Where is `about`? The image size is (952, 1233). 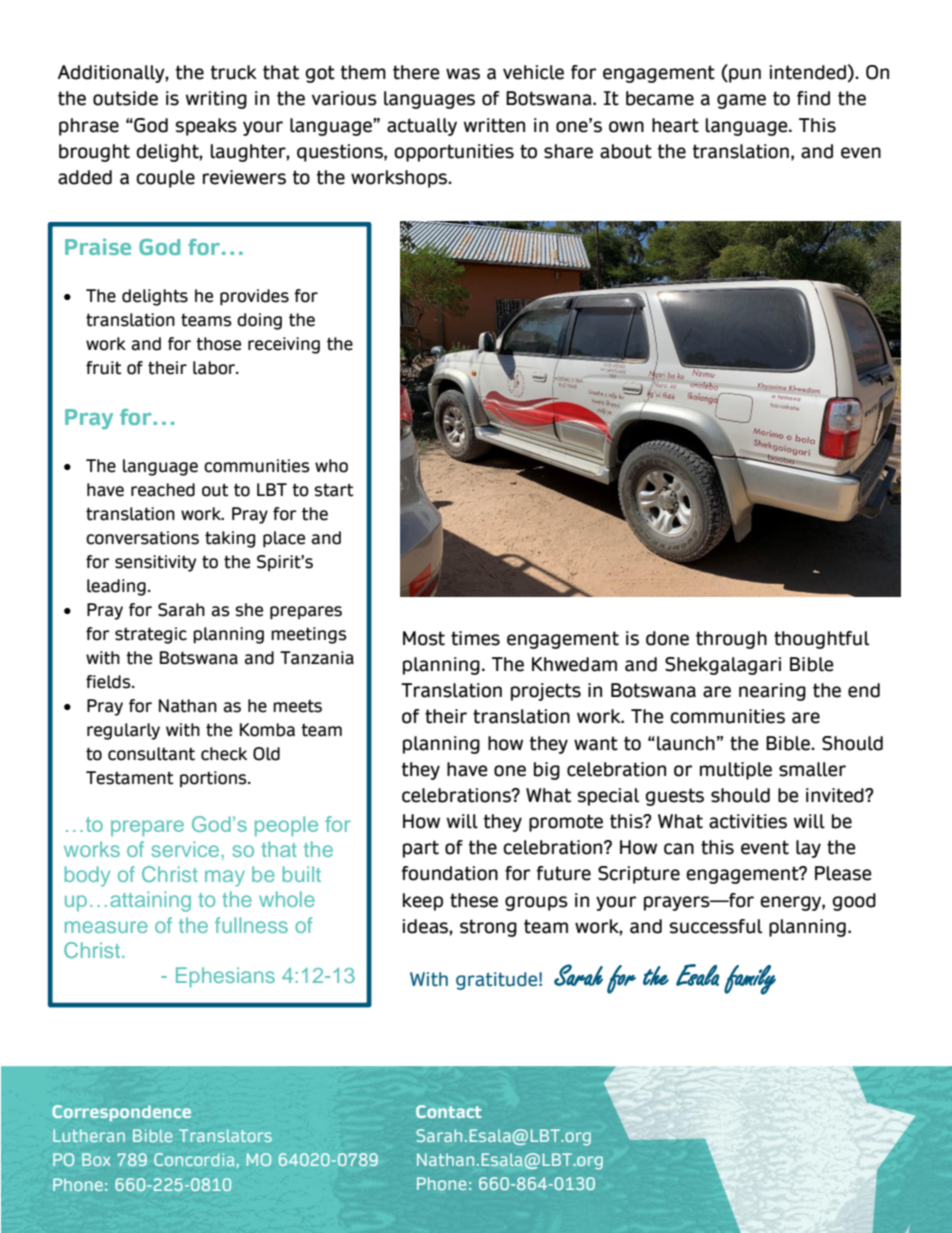
about is located at coordinates (626, 151).
